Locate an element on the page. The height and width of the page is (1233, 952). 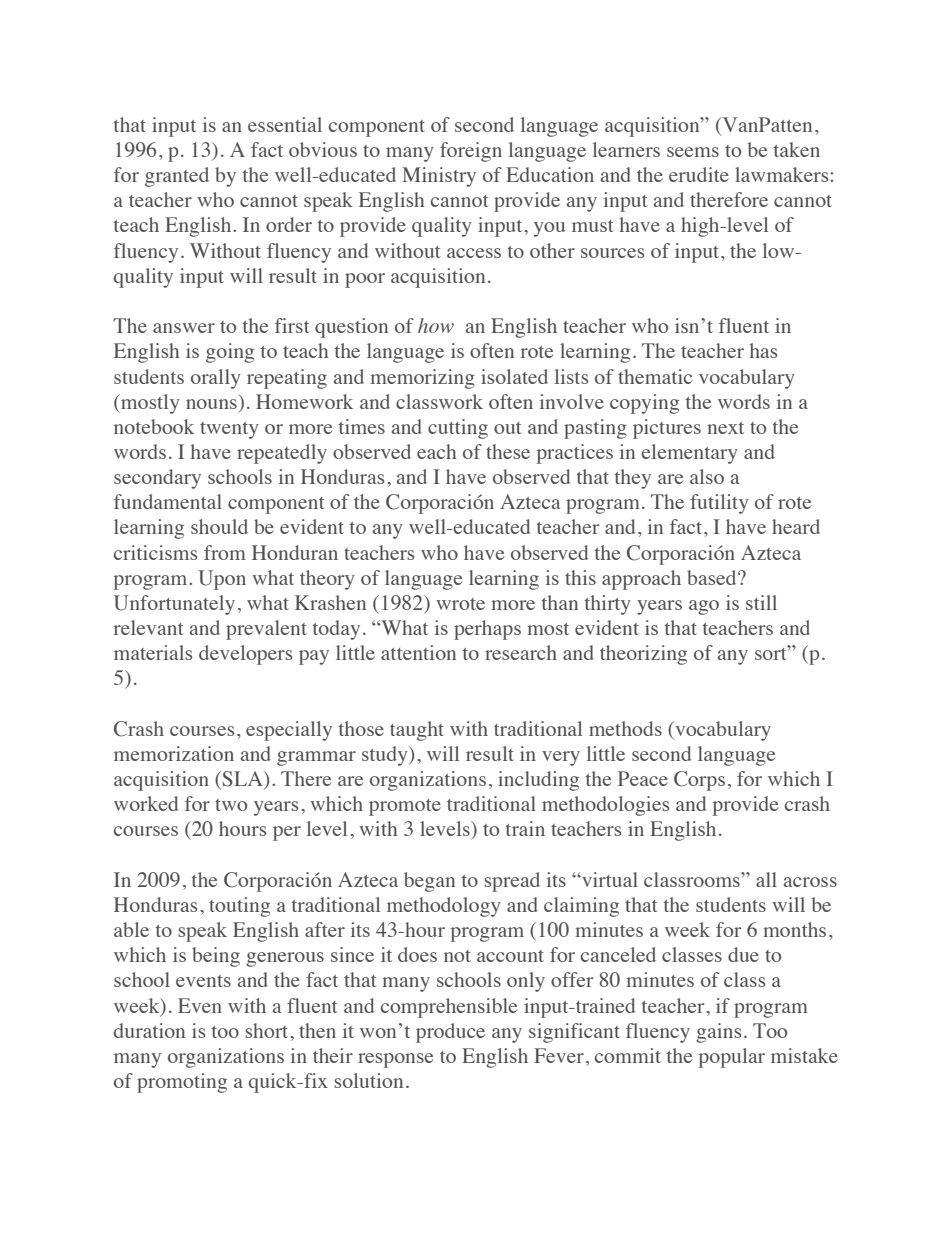
perhaps is located at coordinates (487, 630).
